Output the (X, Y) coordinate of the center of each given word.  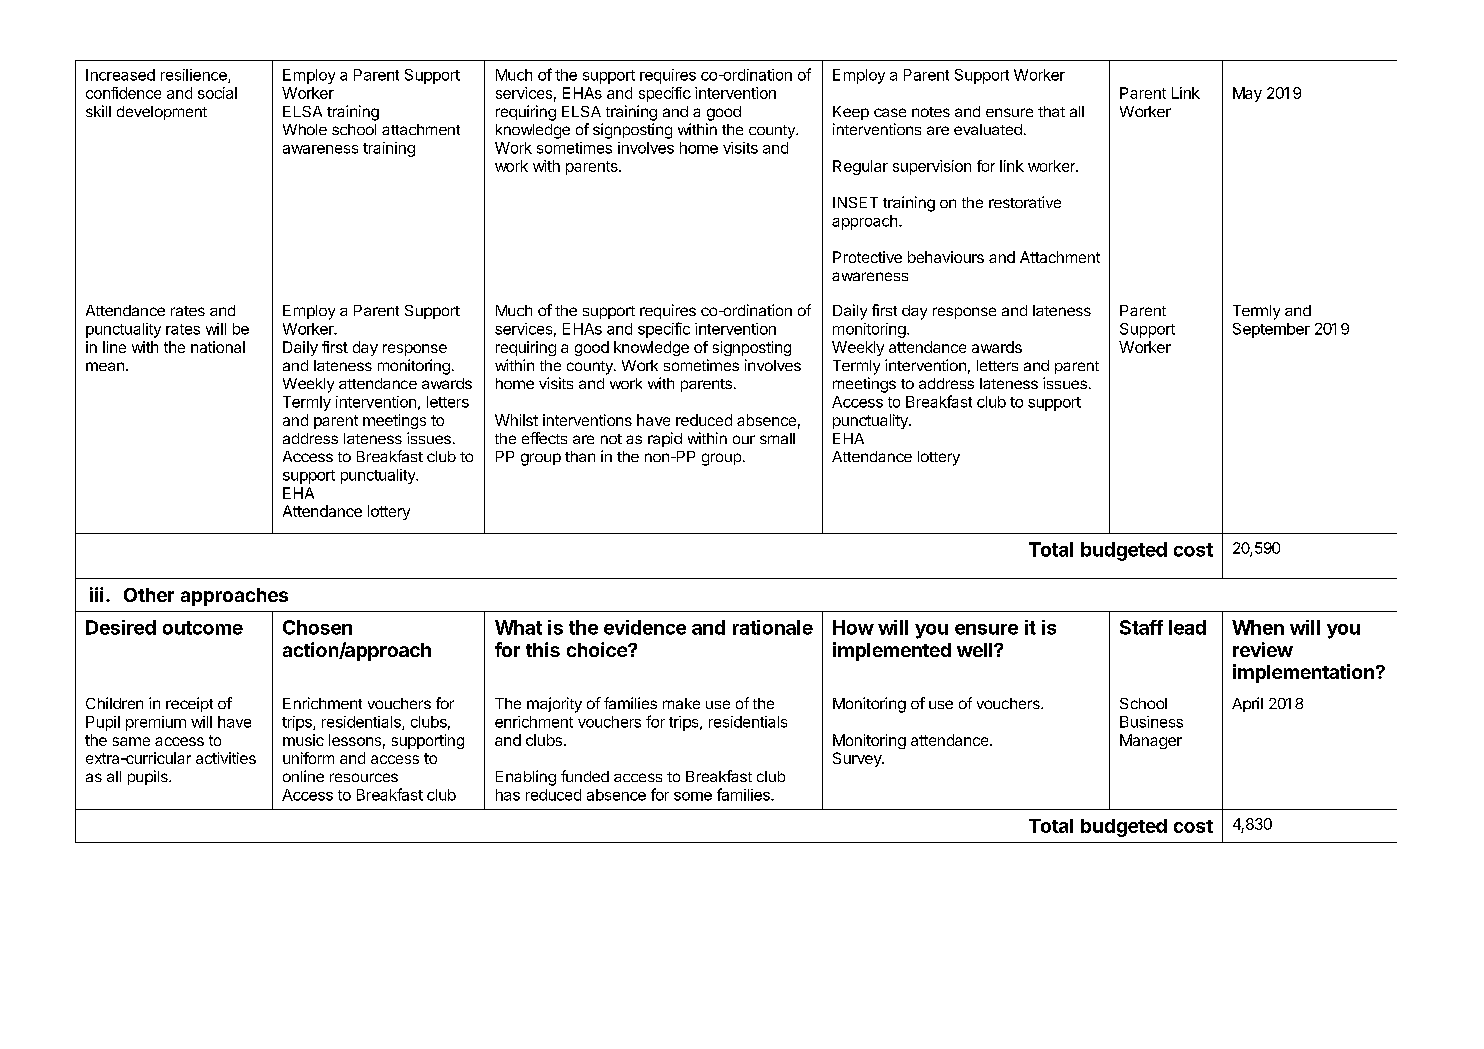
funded (585, 776)
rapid (665, 439)
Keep (851, 113)
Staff (1141, 627)
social (217, 93)
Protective (867, 257)
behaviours (946, 257)
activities (226, 758)
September (1271, 330)
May (1247, 94)
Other (149, 595)
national (218, 347)
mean (105, 366)
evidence (645, 627)
